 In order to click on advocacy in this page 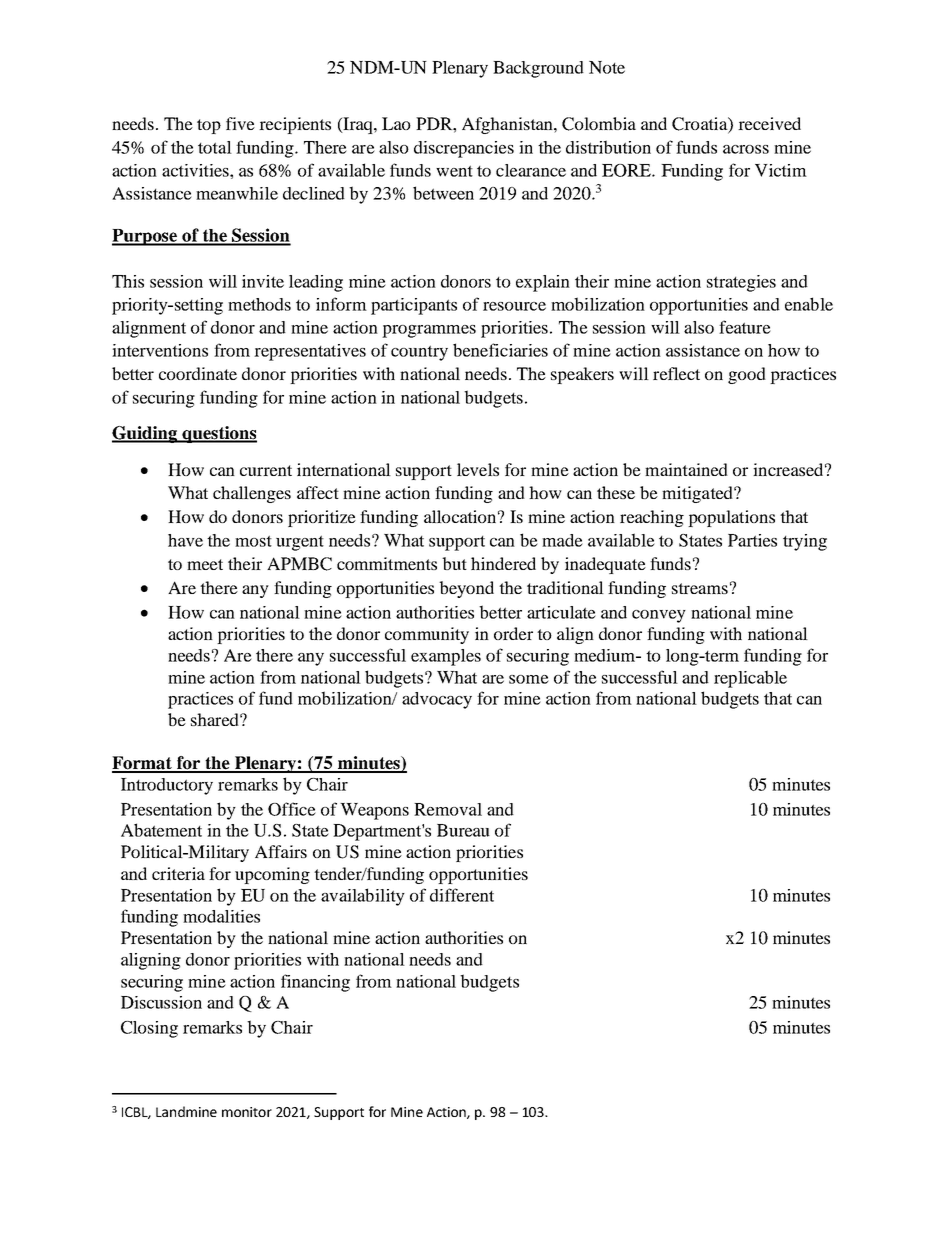, I will do `click(437, 700)`.
